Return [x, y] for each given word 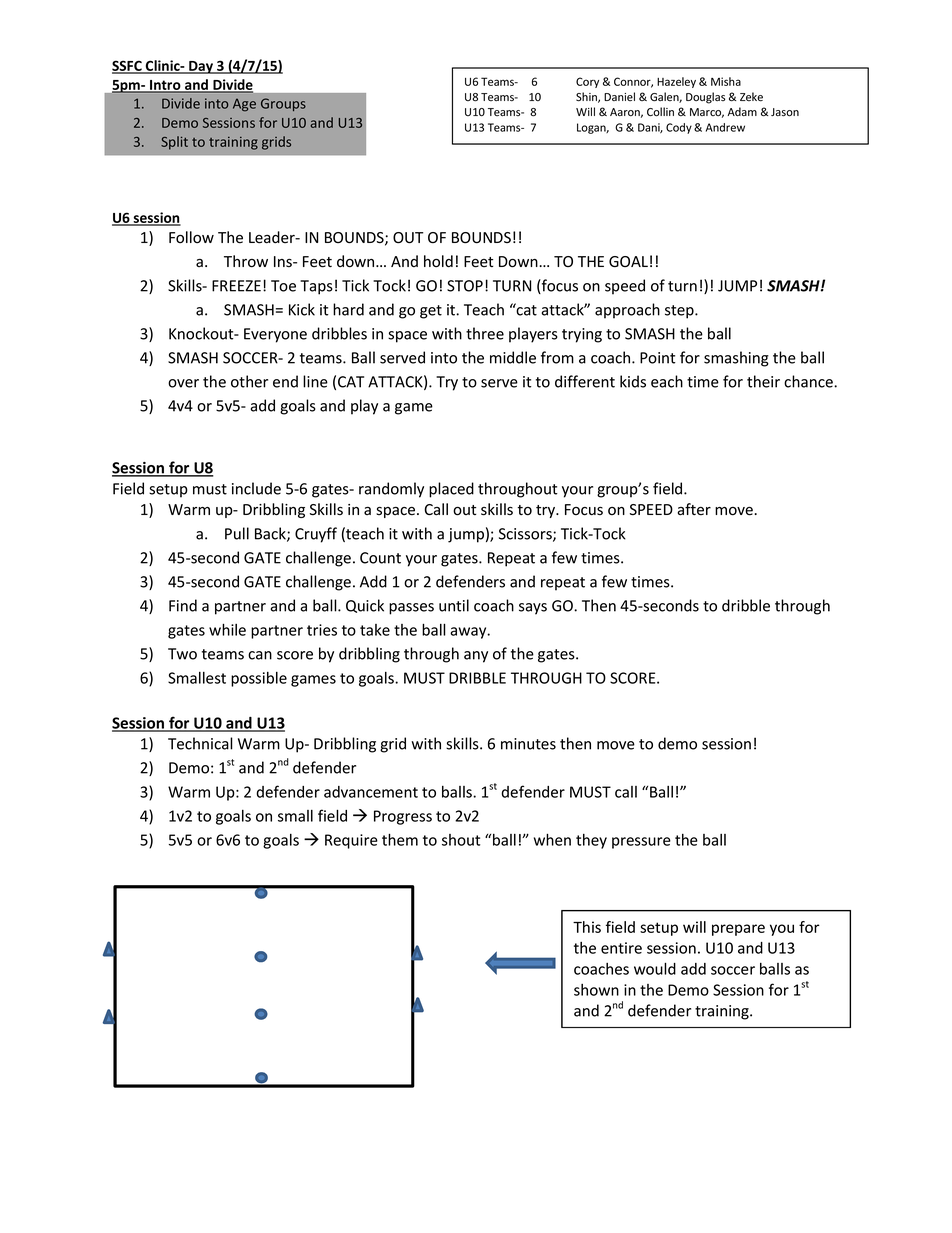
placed [451, 490]
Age [244, 105]
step [680, 312]
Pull [237, 533]
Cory [587, 82]
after [694, 509]
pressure [641, 843]
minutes [528, 744]
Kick [302, 309]
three [485, 333]
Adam [742, 111]
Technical [200, 743]
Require [351, 841]
